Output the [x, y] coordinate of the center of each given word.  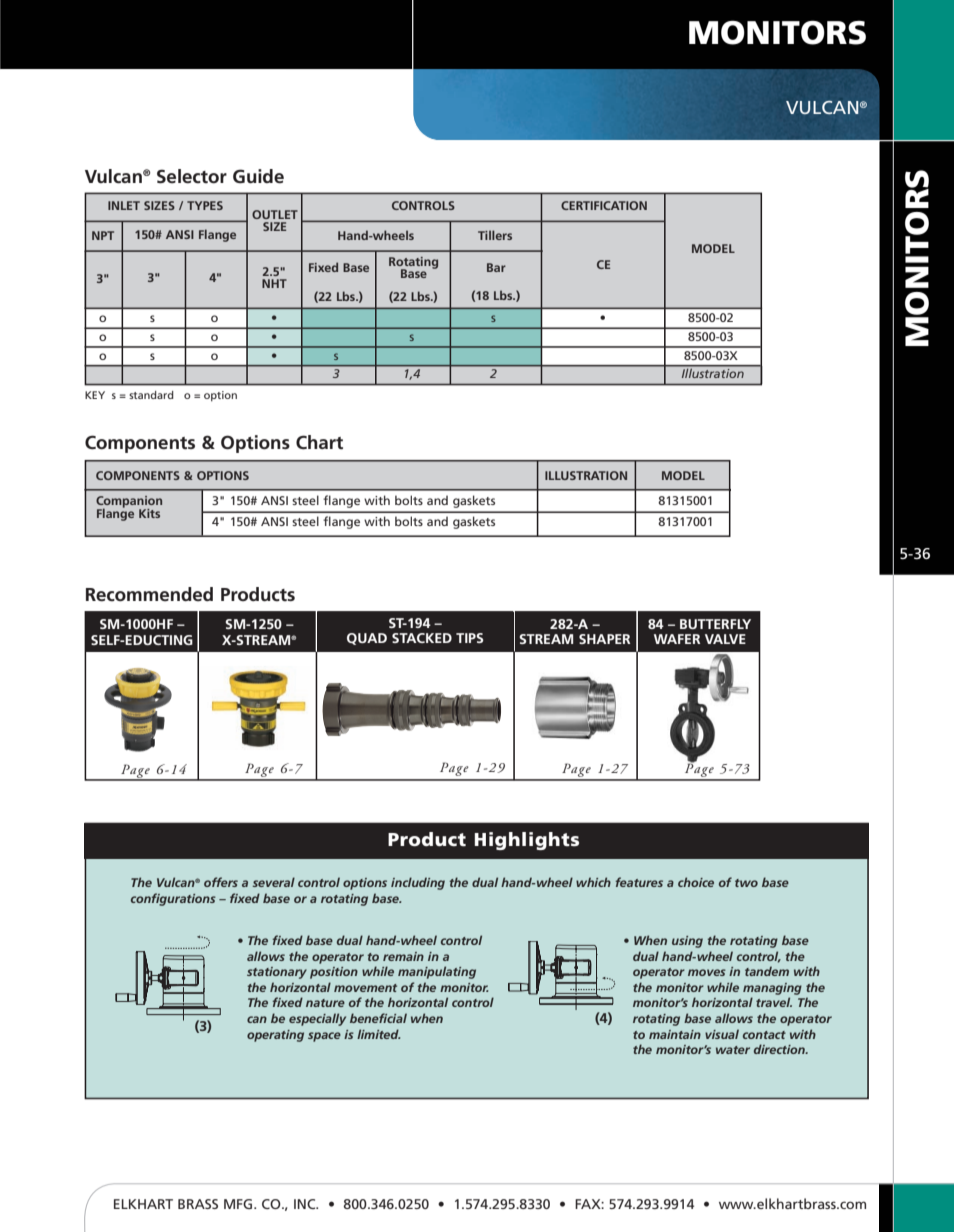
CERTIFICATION [604, 205]
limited [378, 1034]
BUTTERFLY [715, 624]
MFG [239, 1204]
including [418, 883]
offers [221, 882]
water [733, 1050]
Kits [149, 513]
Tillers [495, 235]
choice [696, 882]
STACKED [422, 638]
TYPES [205, 205]
